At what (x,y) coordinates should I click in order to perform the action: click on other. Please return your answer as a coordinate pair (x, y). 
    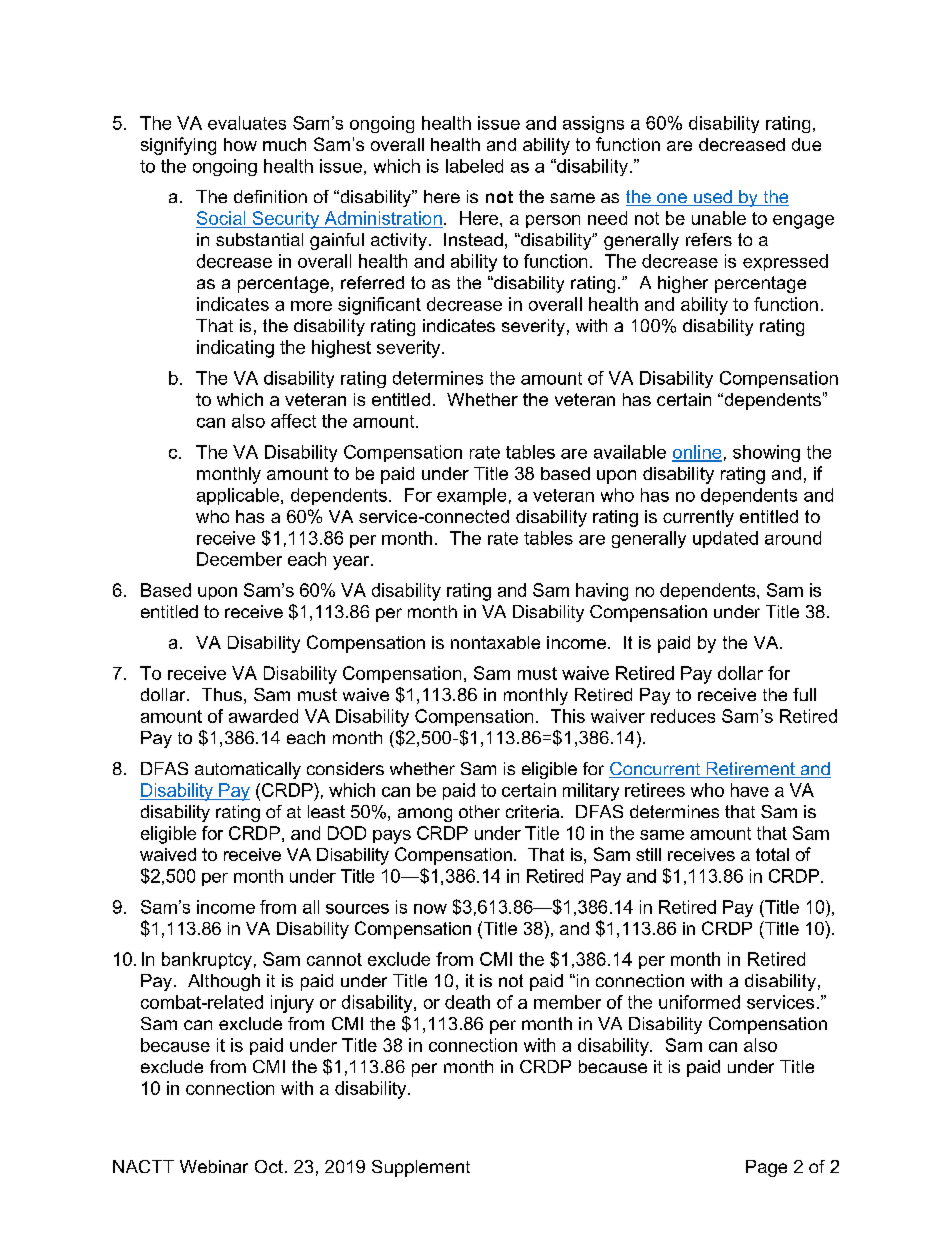
    Looking at the image, I should click on (479, 811).
